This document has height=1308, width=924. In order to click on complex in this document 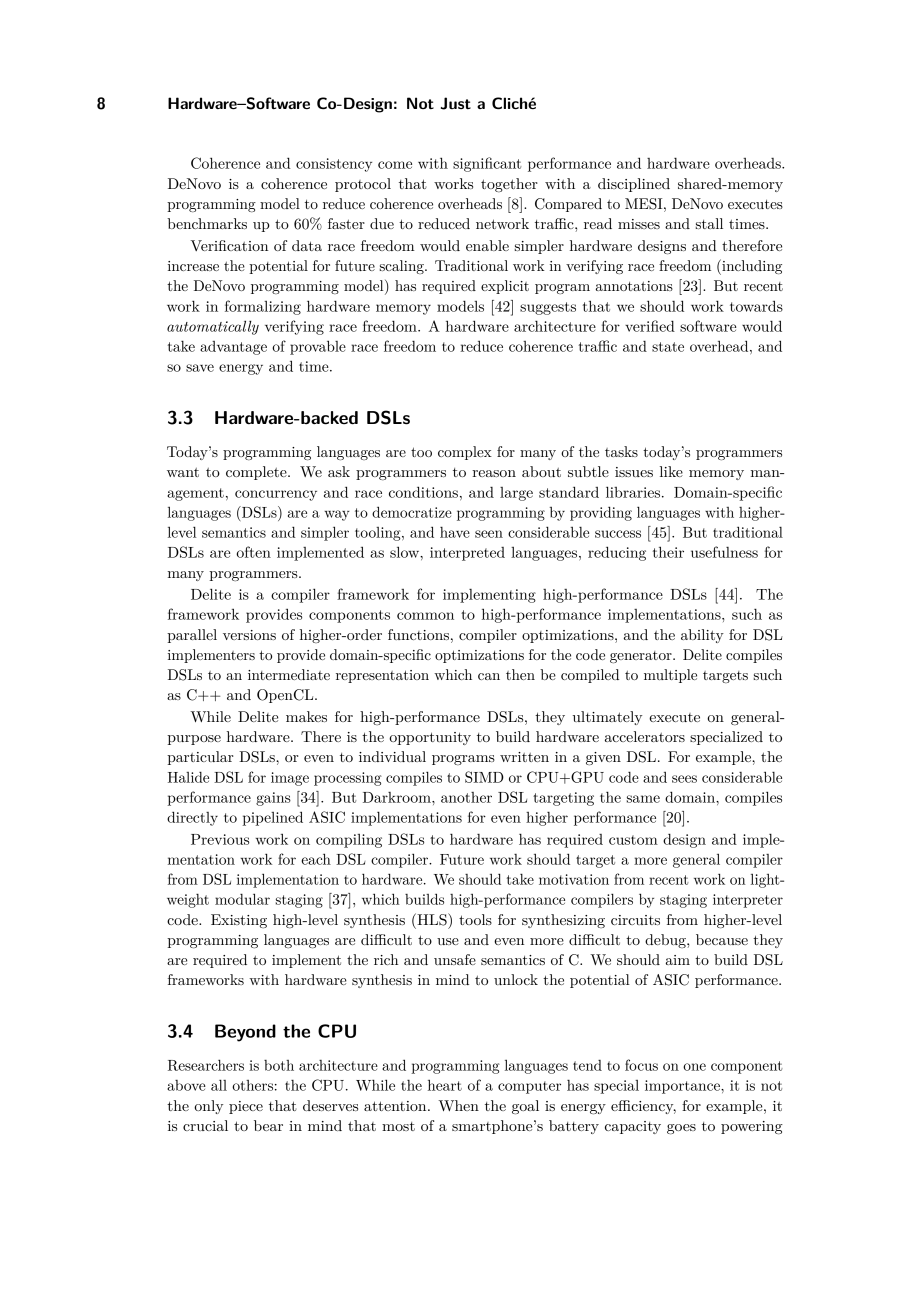, I will do `click(465, 453)`.
